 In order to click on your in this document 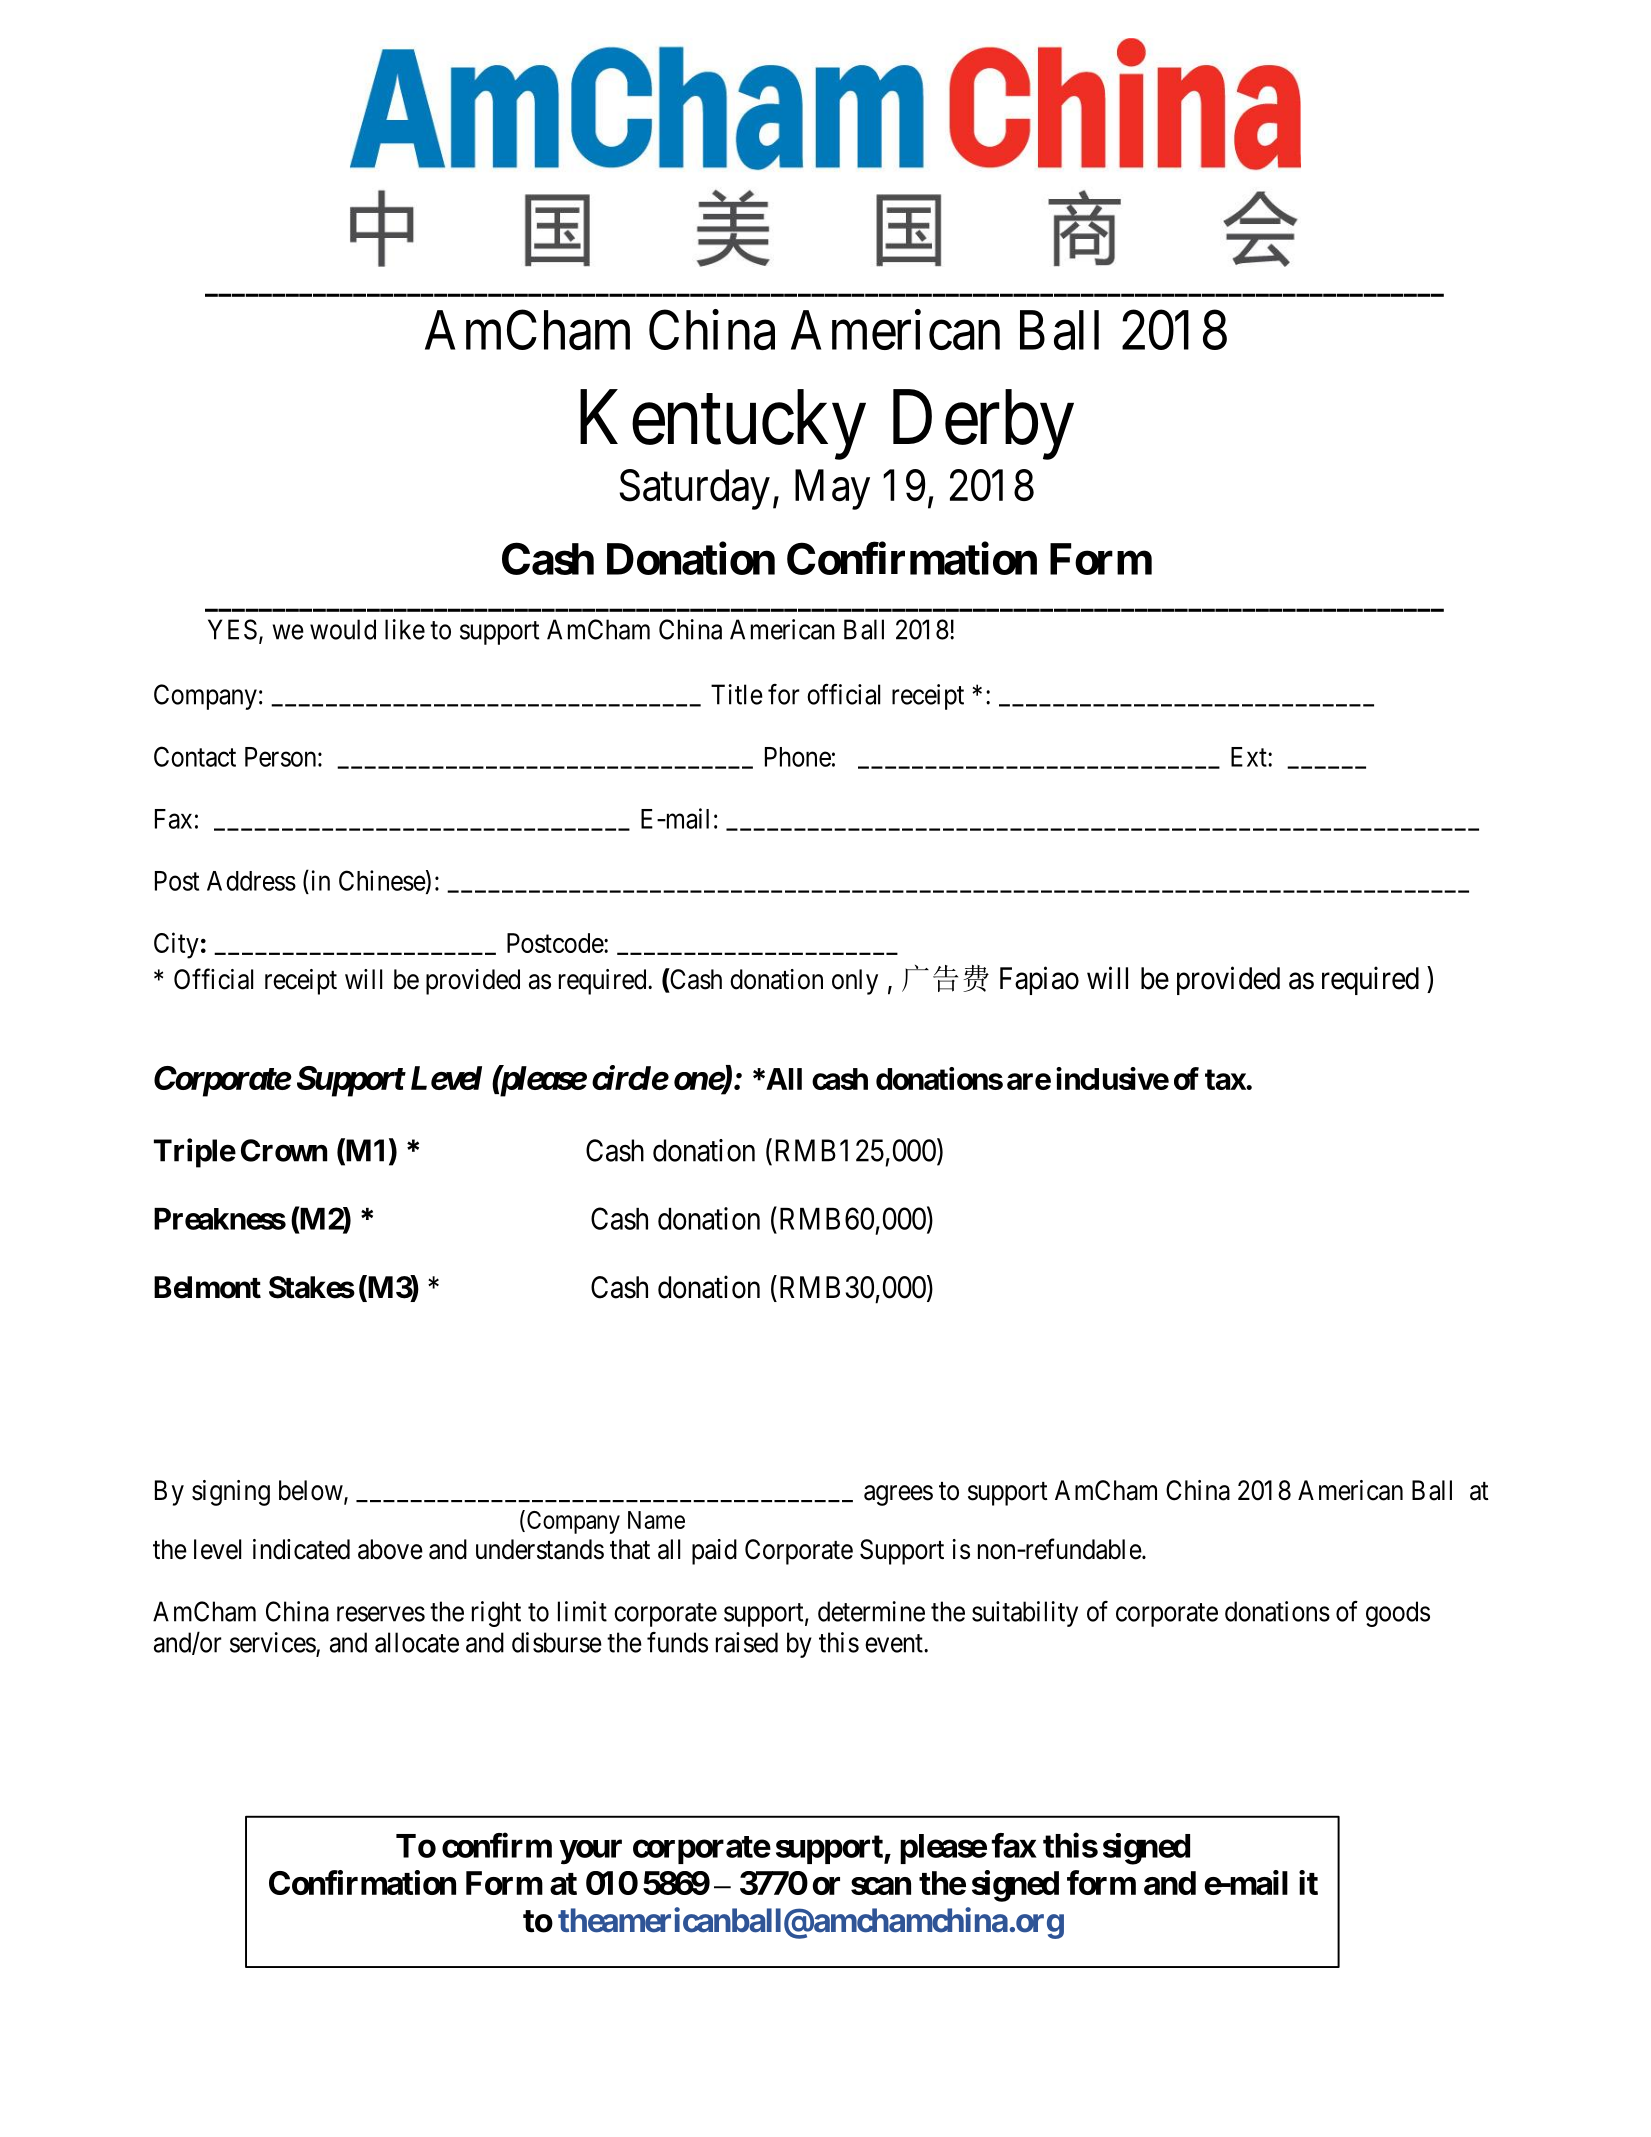, I will do `click(590, 1852)`.
